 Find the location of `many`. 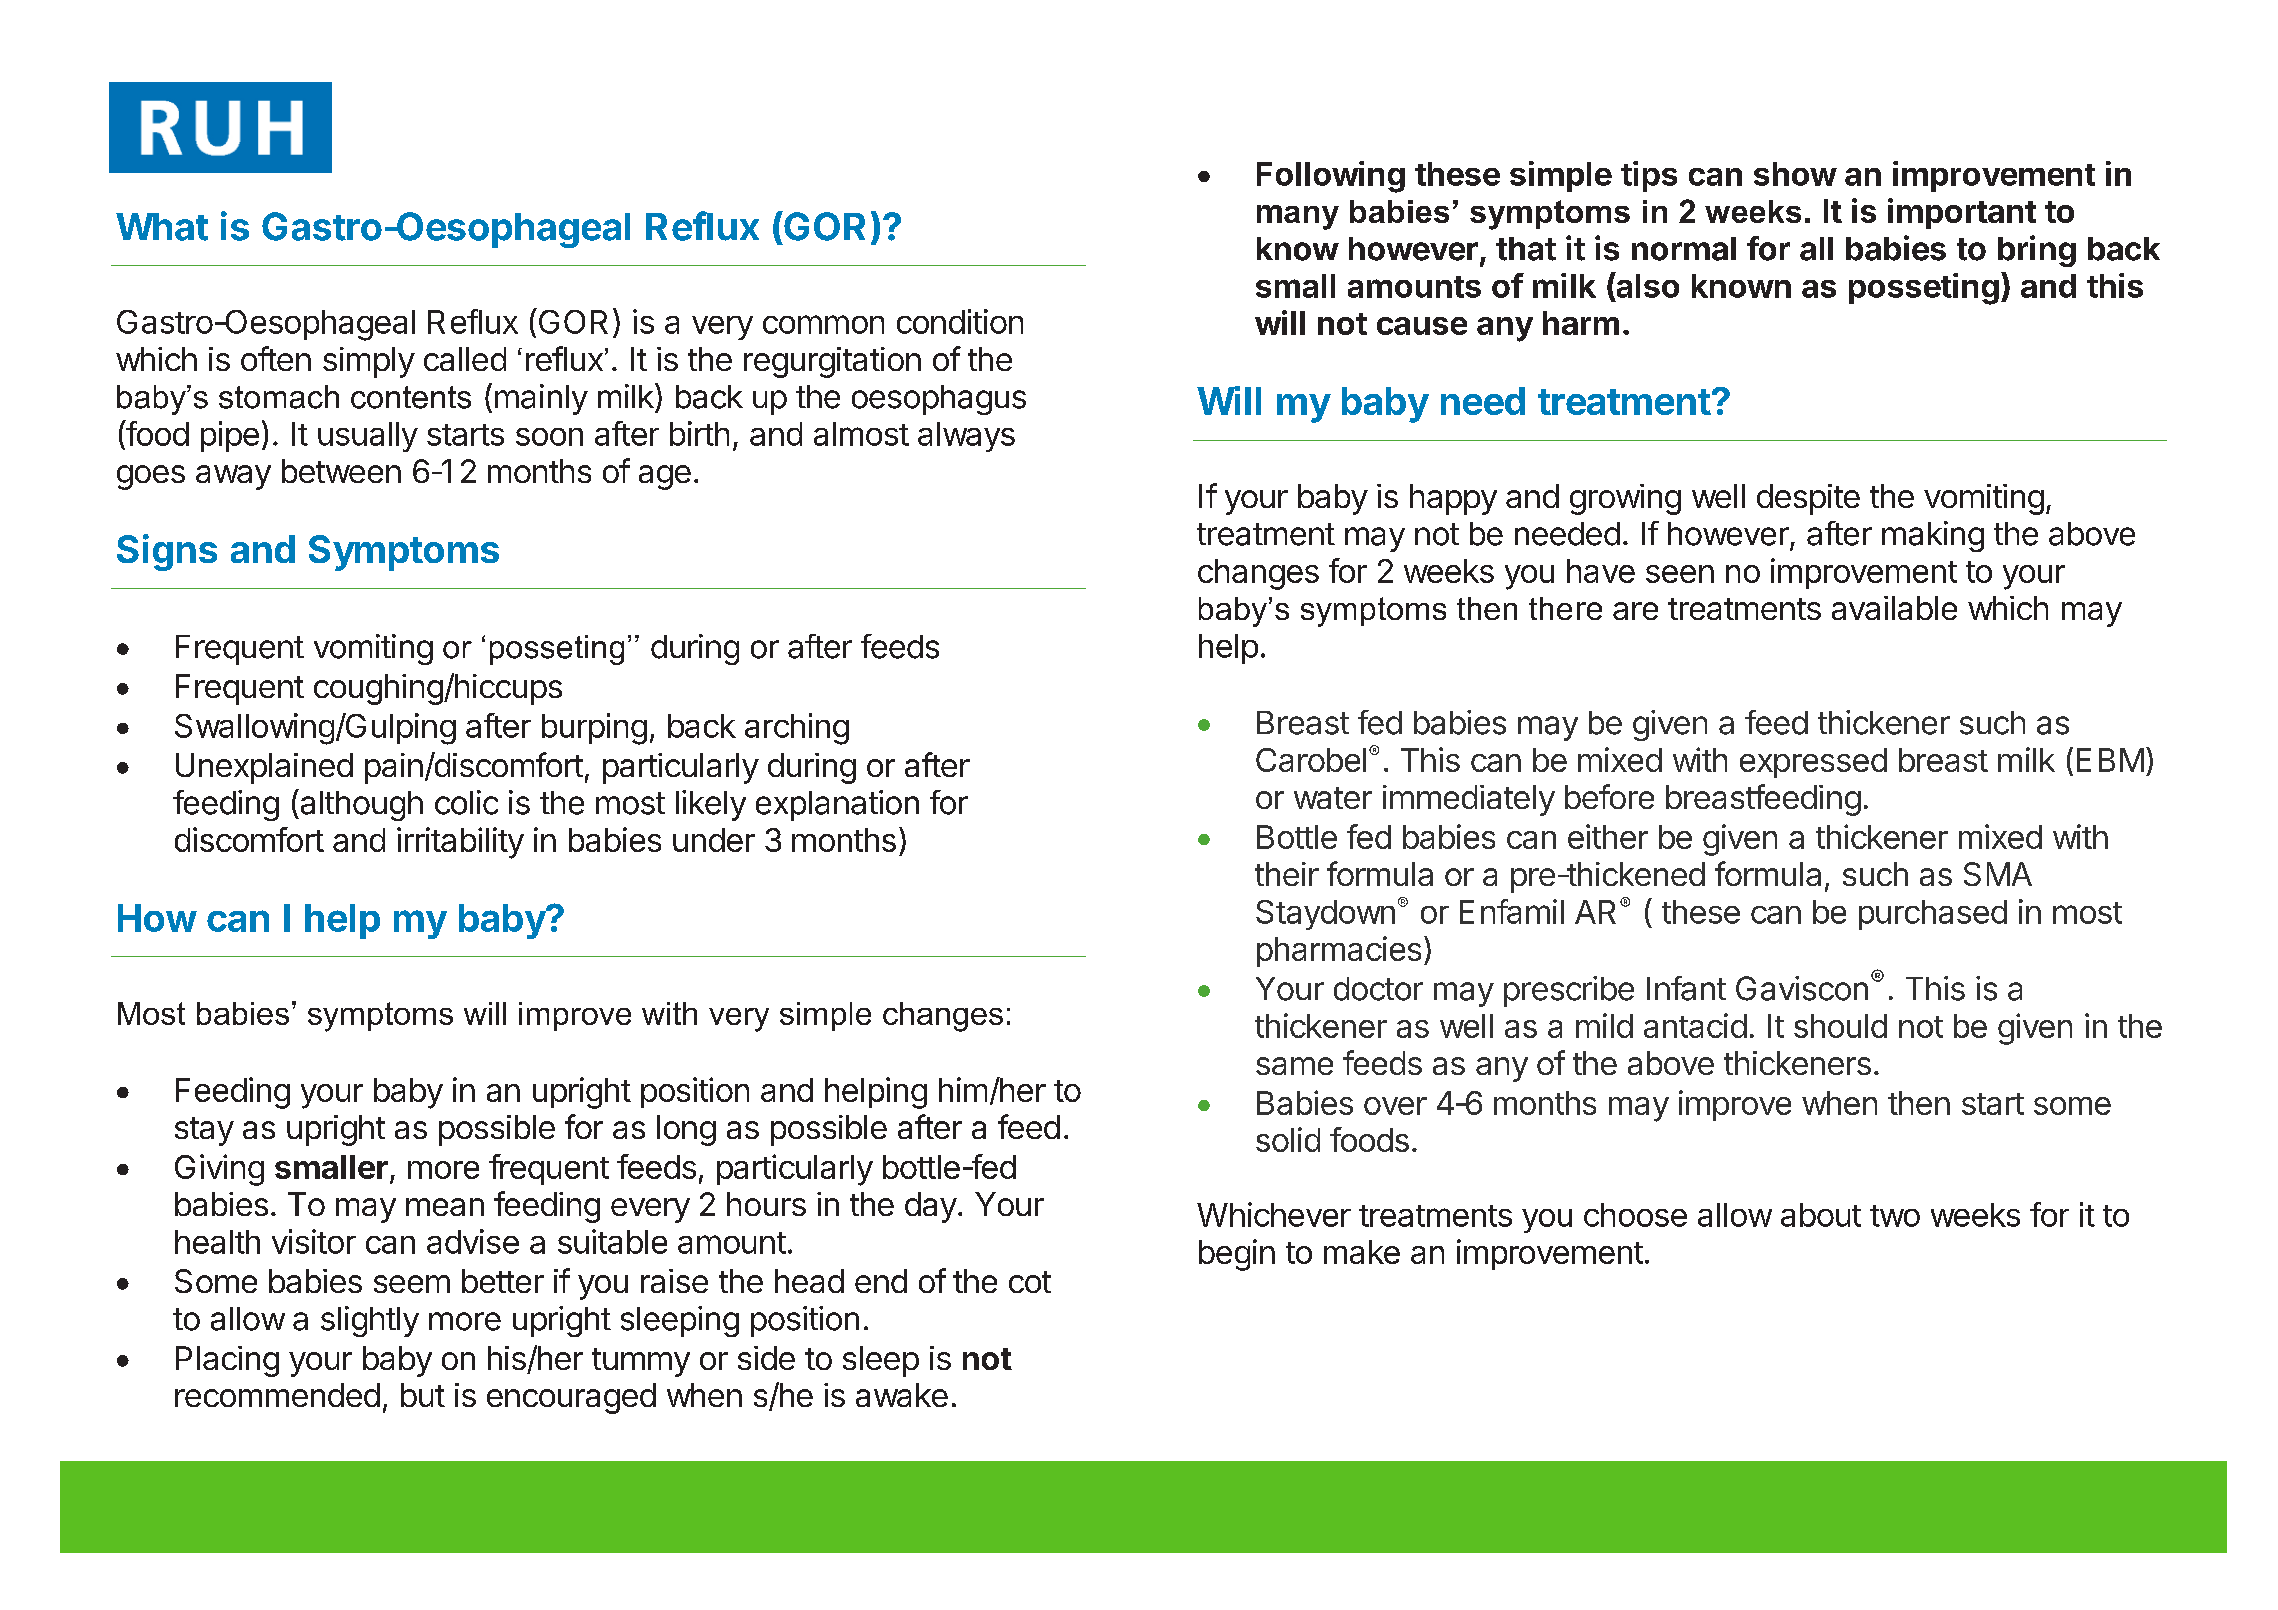

many is located at coordinates (1298, 217).
